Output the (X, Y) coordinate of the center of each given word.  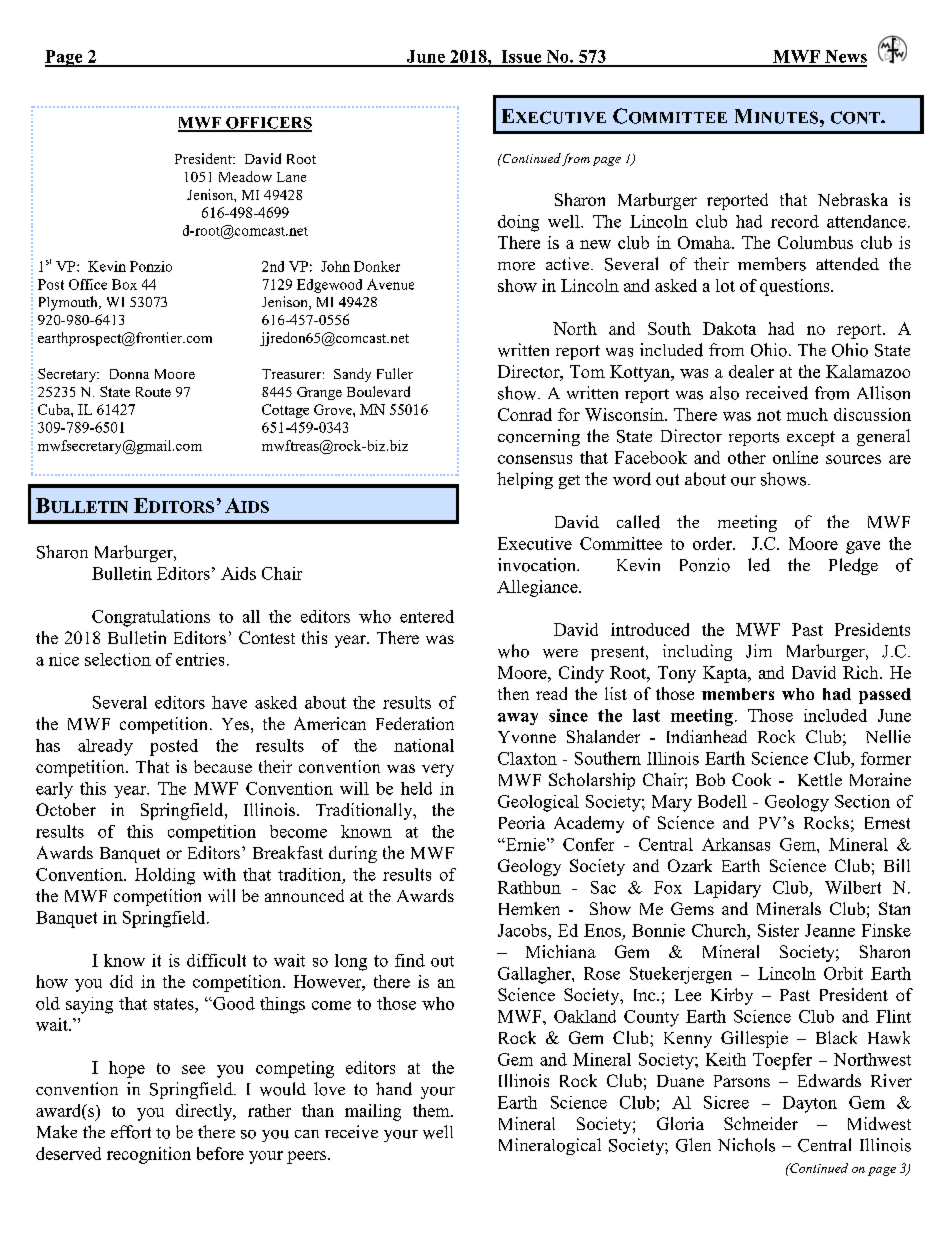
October (66, 809)
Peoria (522, 822)
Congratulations (151, 618)
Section (862, 801)
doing (518, 223)
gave (863, 547)
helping (525, 480)
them (432, 1110)
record (795, 221)
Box (124, 284)
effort (131, 1132)
